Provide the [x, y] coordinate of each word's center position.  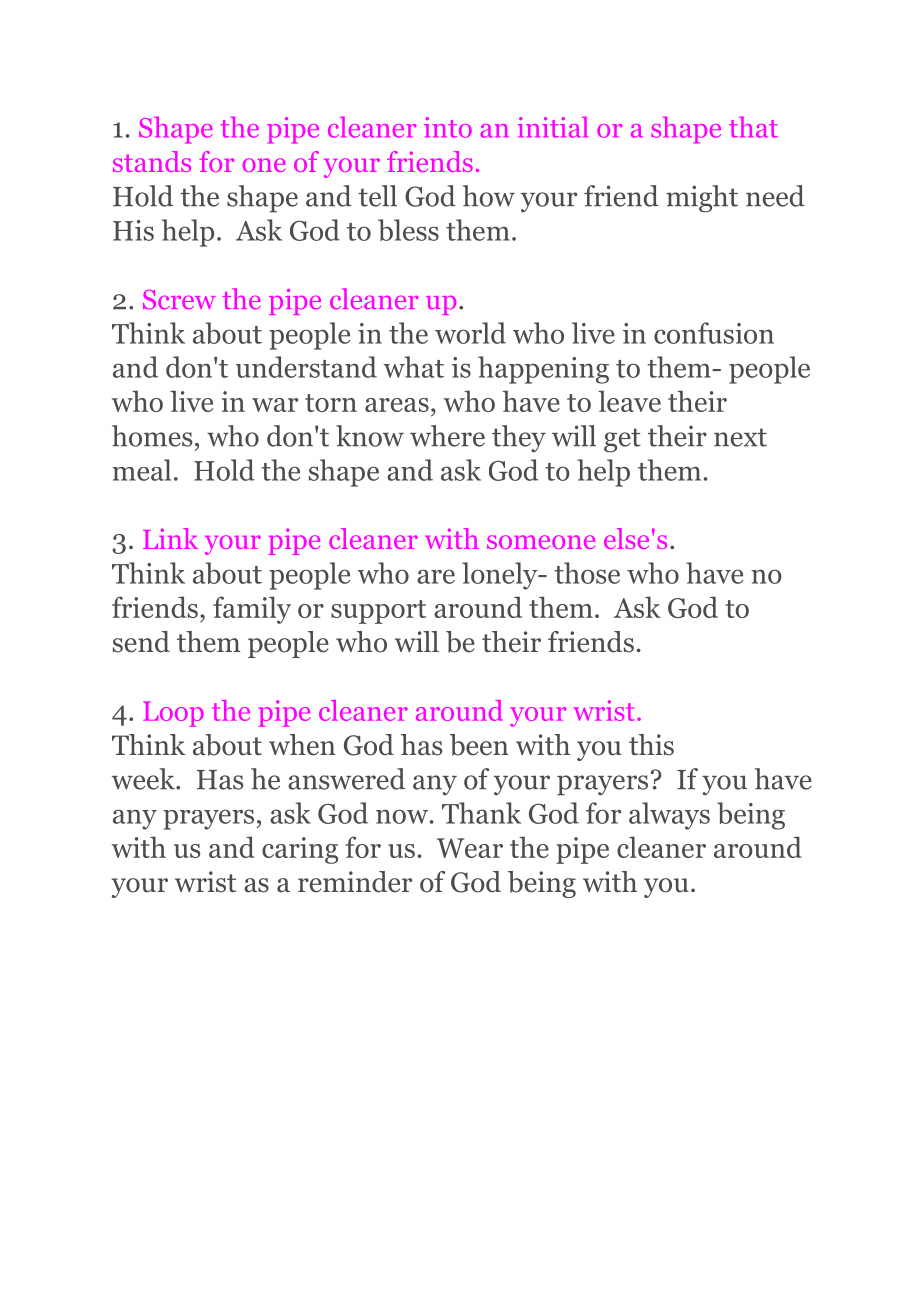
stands [152, 161]
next [740, 437]
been [479, 745]
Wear [470, 848]
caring [300, 850]
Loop [173, 714]
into [448, 127]
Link [170, 538]
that [753, 127]
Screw [179, 300]
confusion [714, 333]
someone [541, 542]
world [470, 333]
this [651, 745]
